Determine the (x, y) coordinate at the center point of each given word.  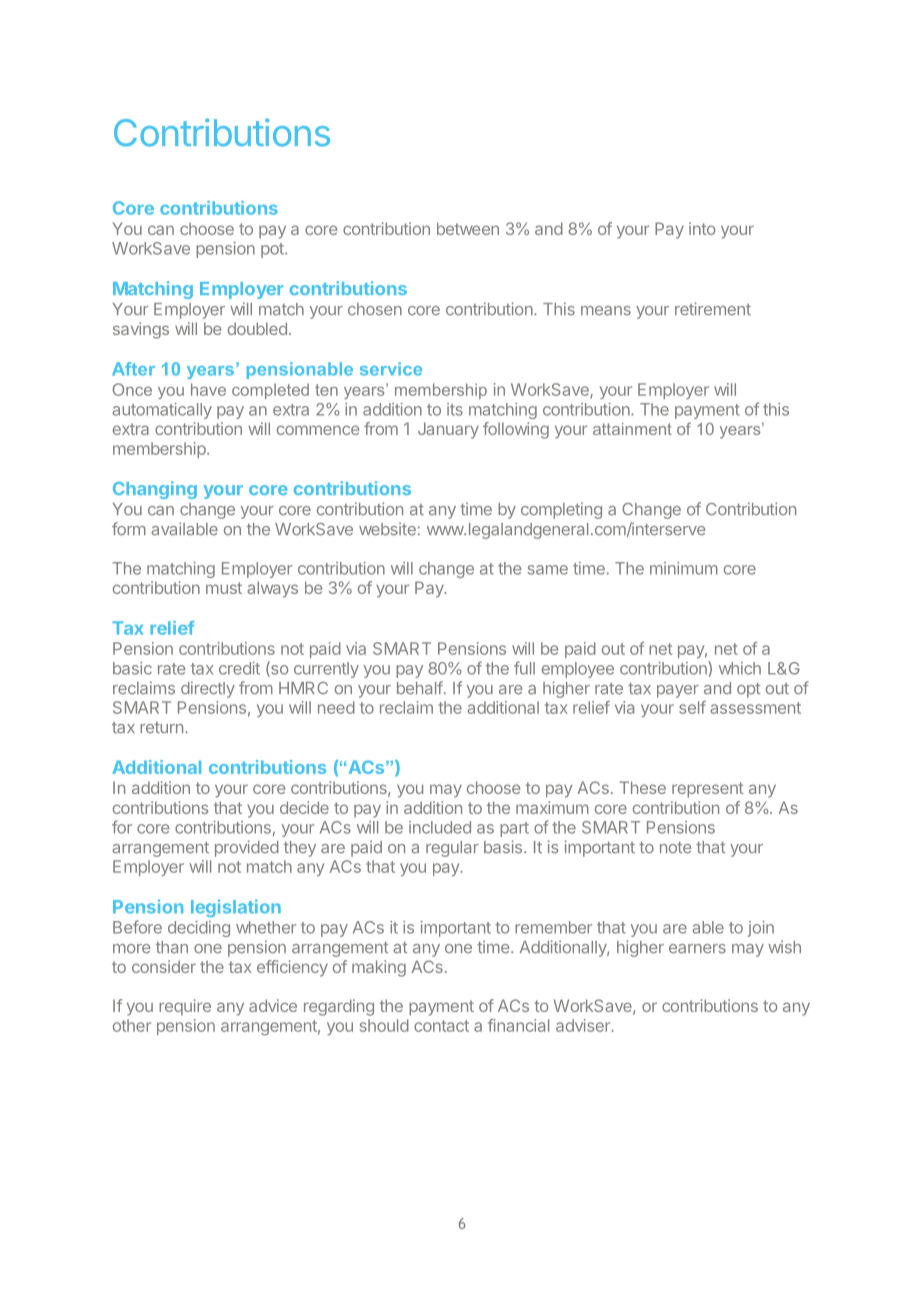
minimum (684, 568)
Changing (155, 490)
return (161, 728)
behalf (420, 688)
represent (708, 790)
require (185, 1007)
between (468, 228)
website (387, 529)
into (702, 228)
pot (273, 250)
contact (441, 1026)
